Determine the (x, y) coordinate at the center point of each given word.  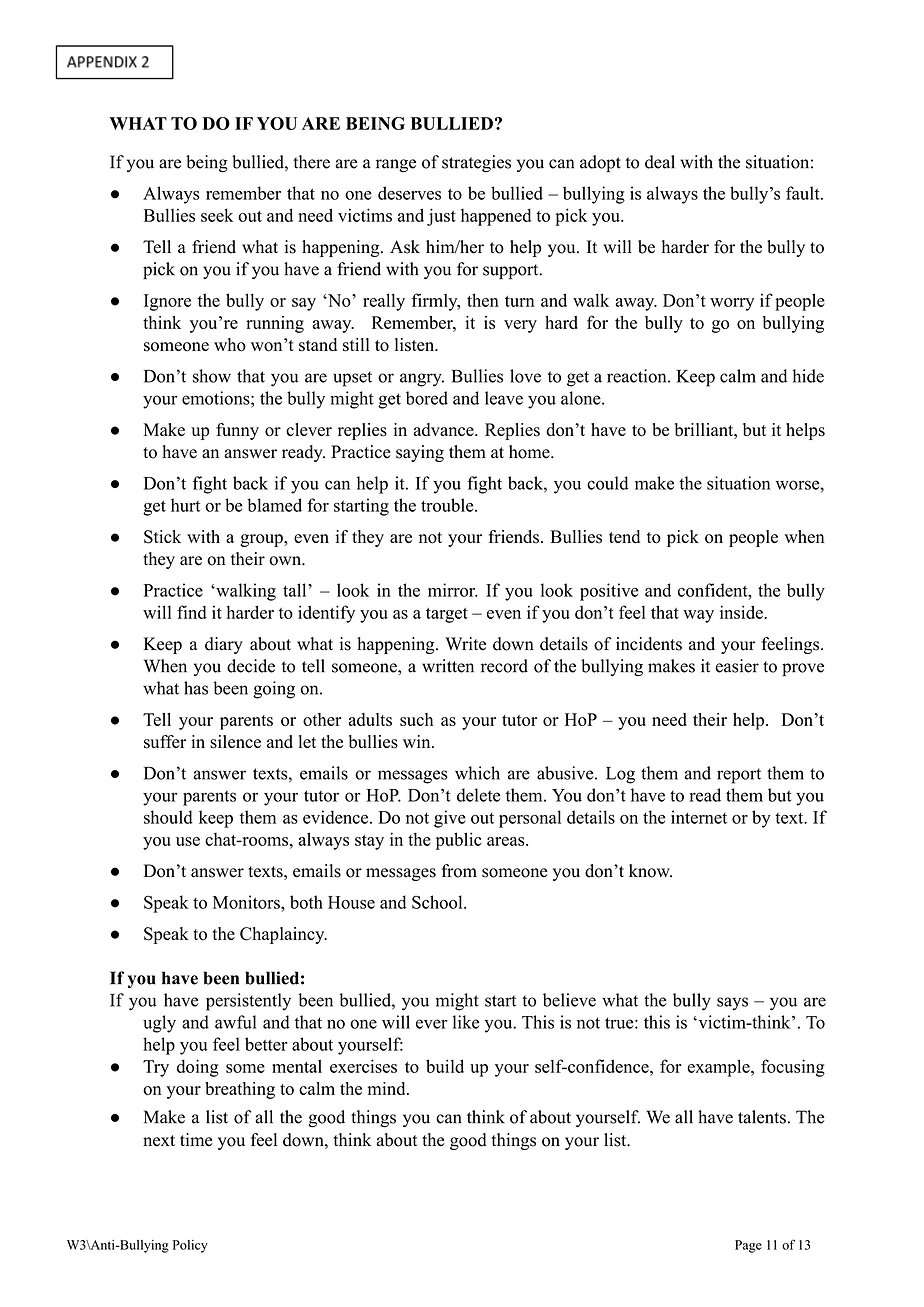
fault (804, 193)
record (504, 666)
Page (748, 1246)
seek (217, 215)
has (196, 688)
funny (237, 431)
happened (496, 217)
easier (737, 666)
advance (445, 429)
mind (388, 1088)
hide (808, 376)
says (732, 1004)
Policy (190, 1246)
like (466, 1022)
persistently (248, 1002)
